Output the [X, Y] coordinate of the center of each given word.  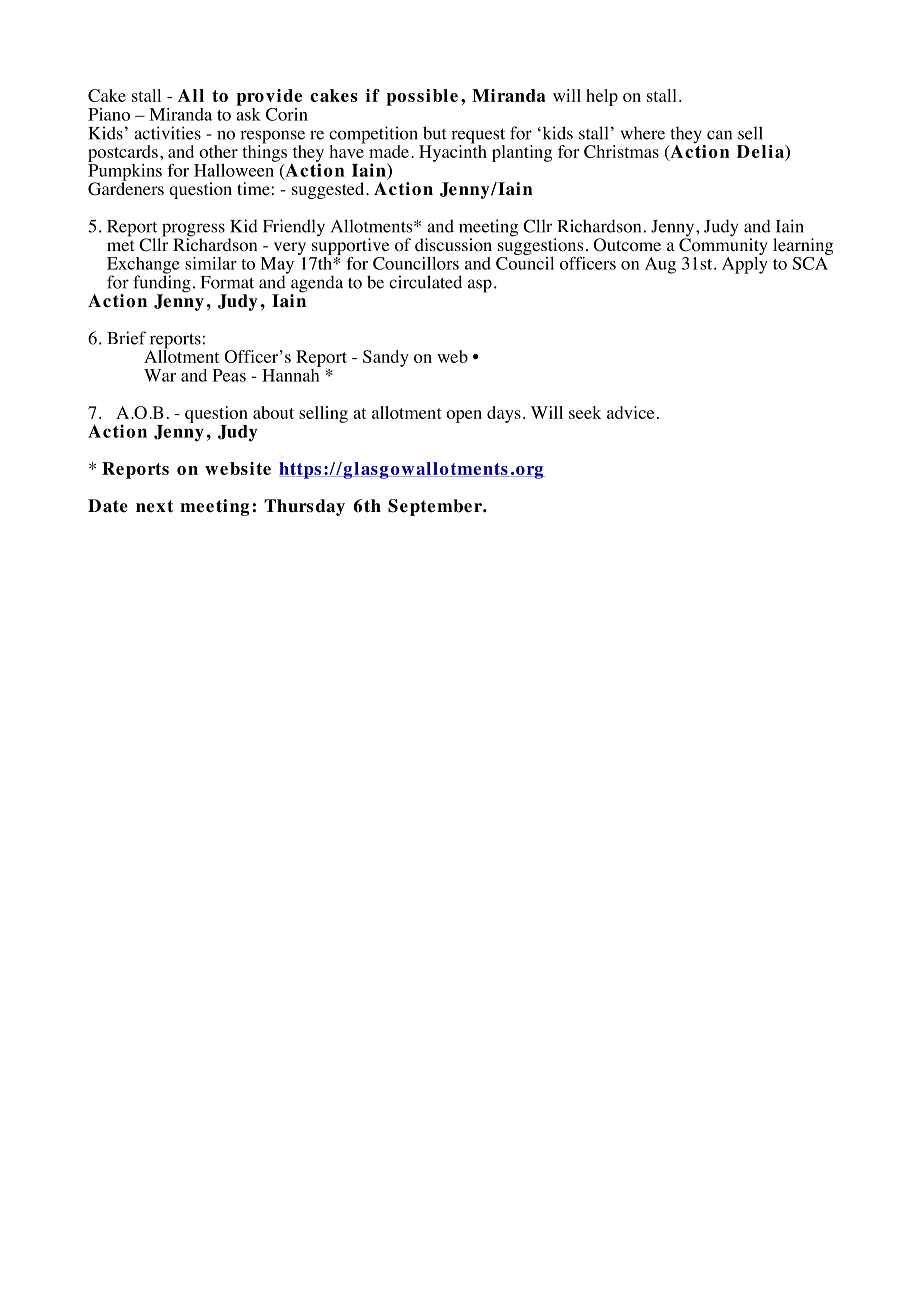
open [464, 416]
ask [248, 113]
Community [723, 247]
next [154, 506]
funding [162, 284]
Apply [745, 264]
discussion [453, 245]
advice [630, 412]
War [160, 375]
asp [480, 286]
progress [193, 231]
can [719, 135]
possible [422, 97]
